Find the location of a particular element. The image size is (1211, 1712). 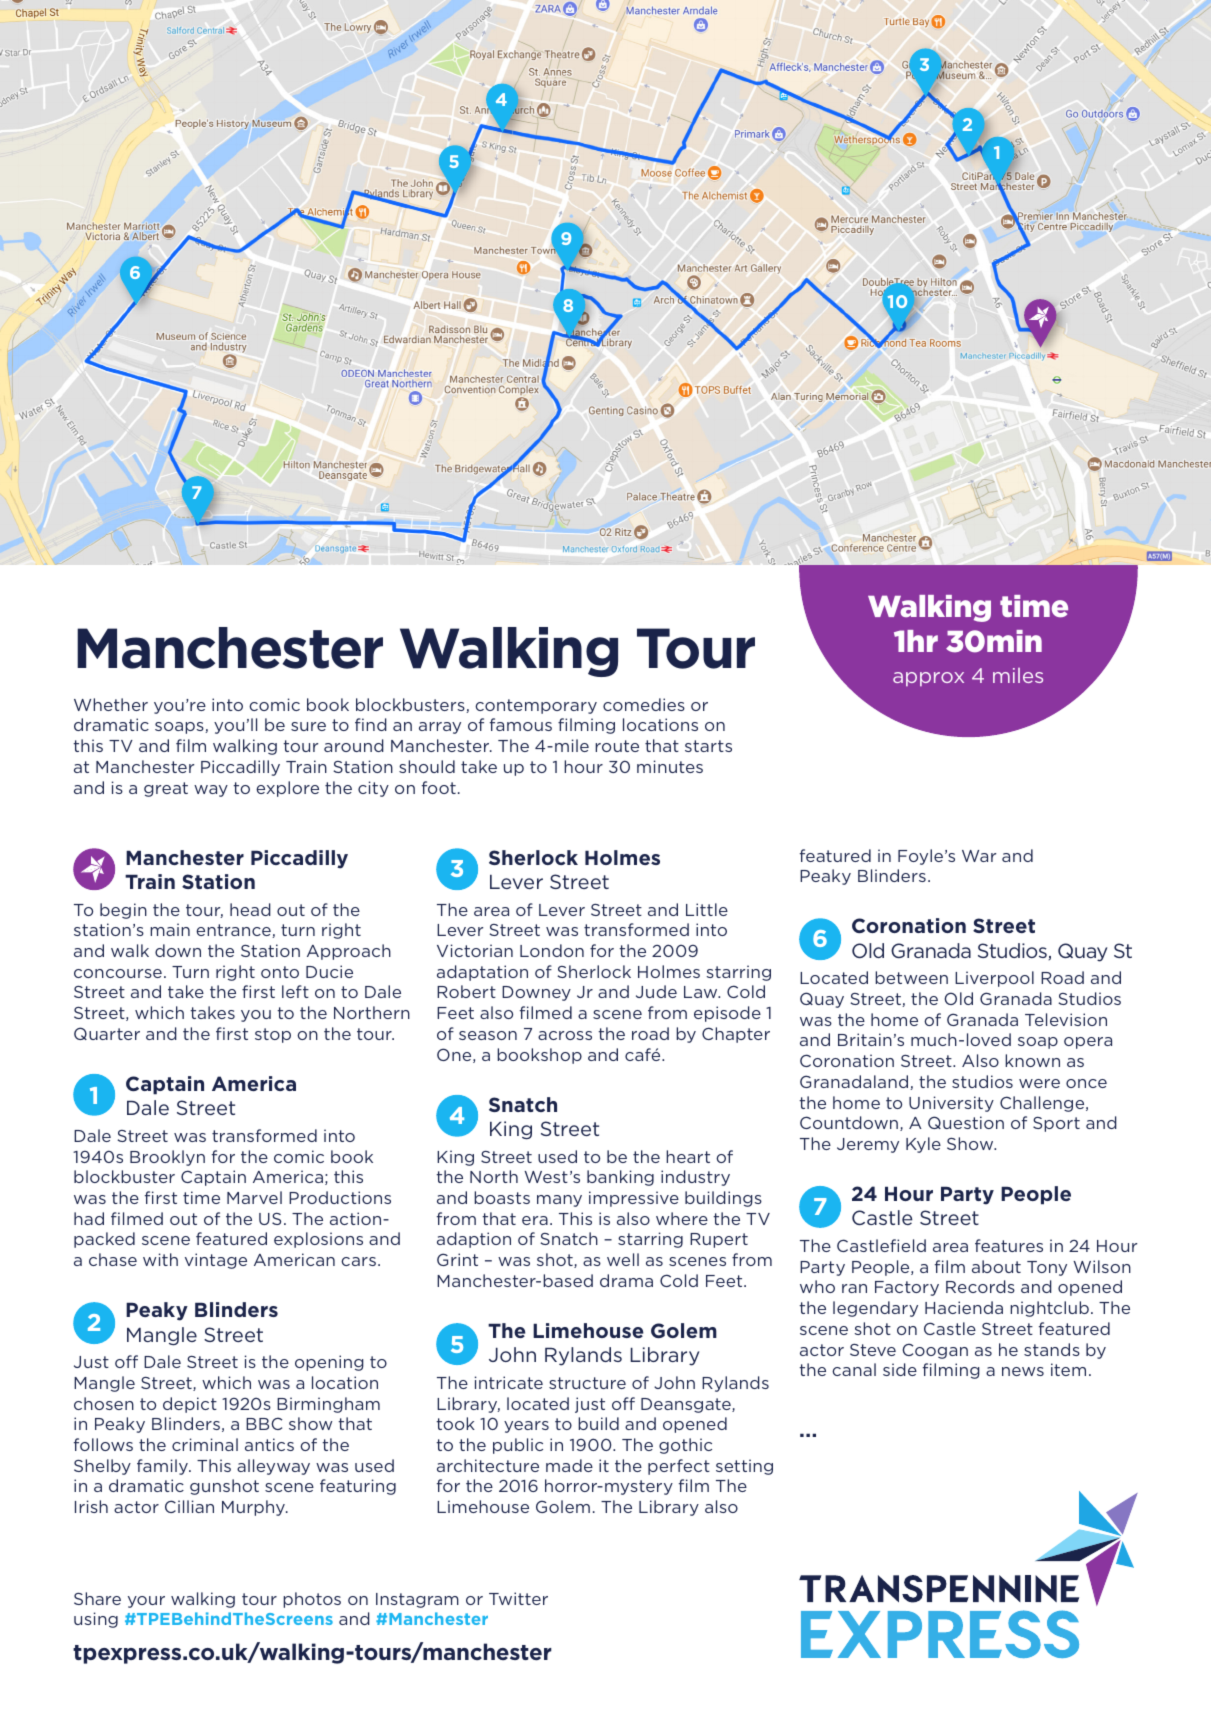

Whether is located at coordinates (111, 704).
